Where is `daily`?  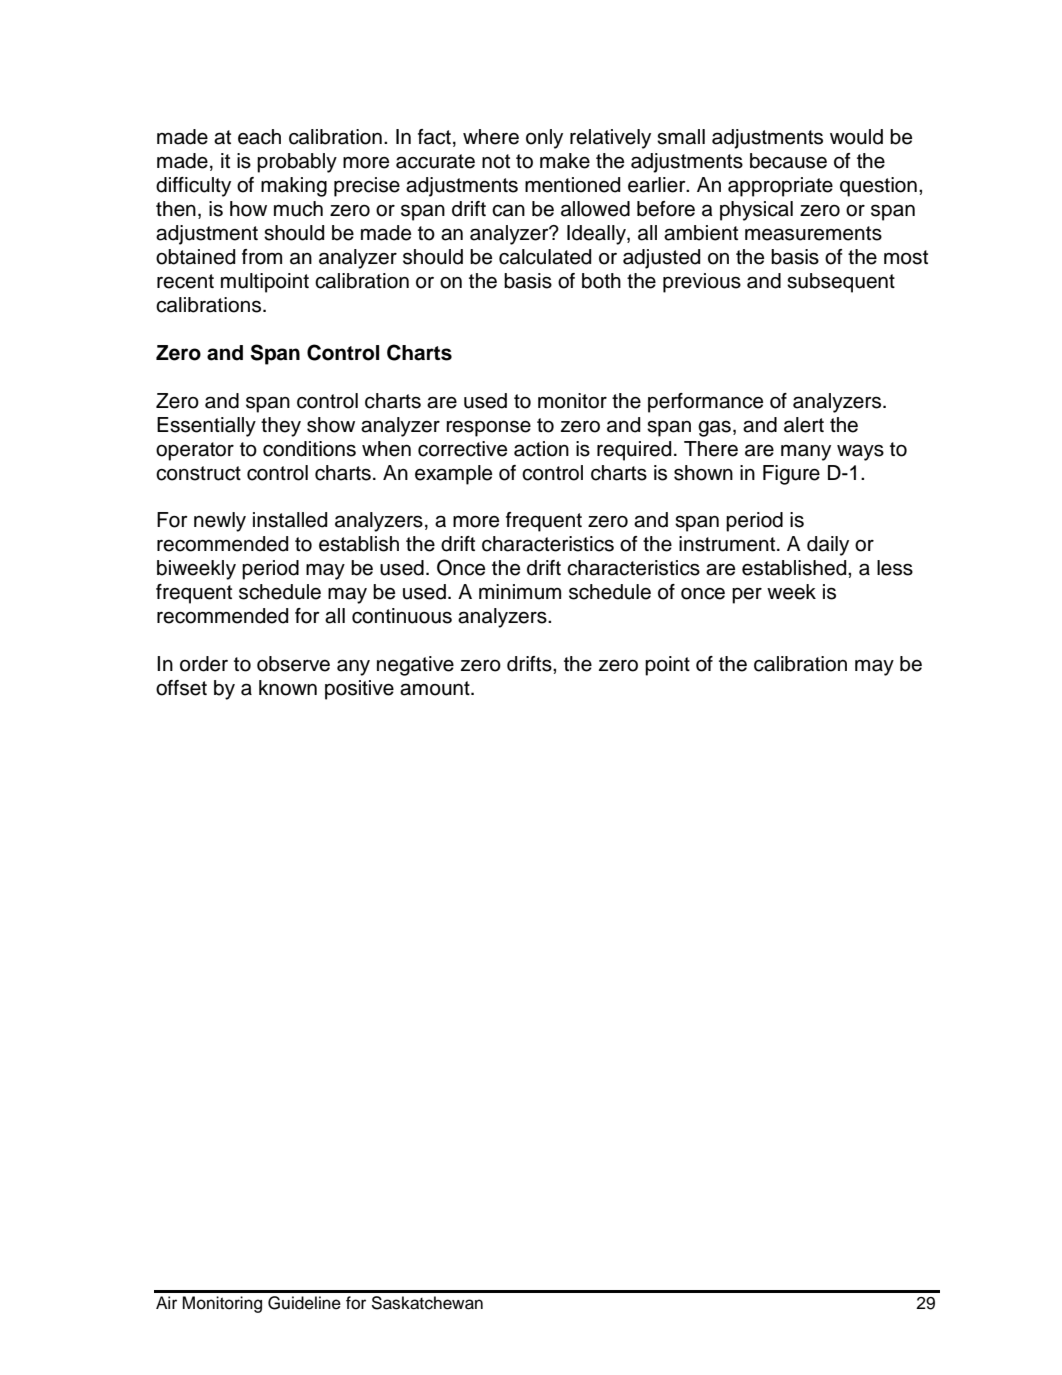
daily is located at coordinates (828, 546).
